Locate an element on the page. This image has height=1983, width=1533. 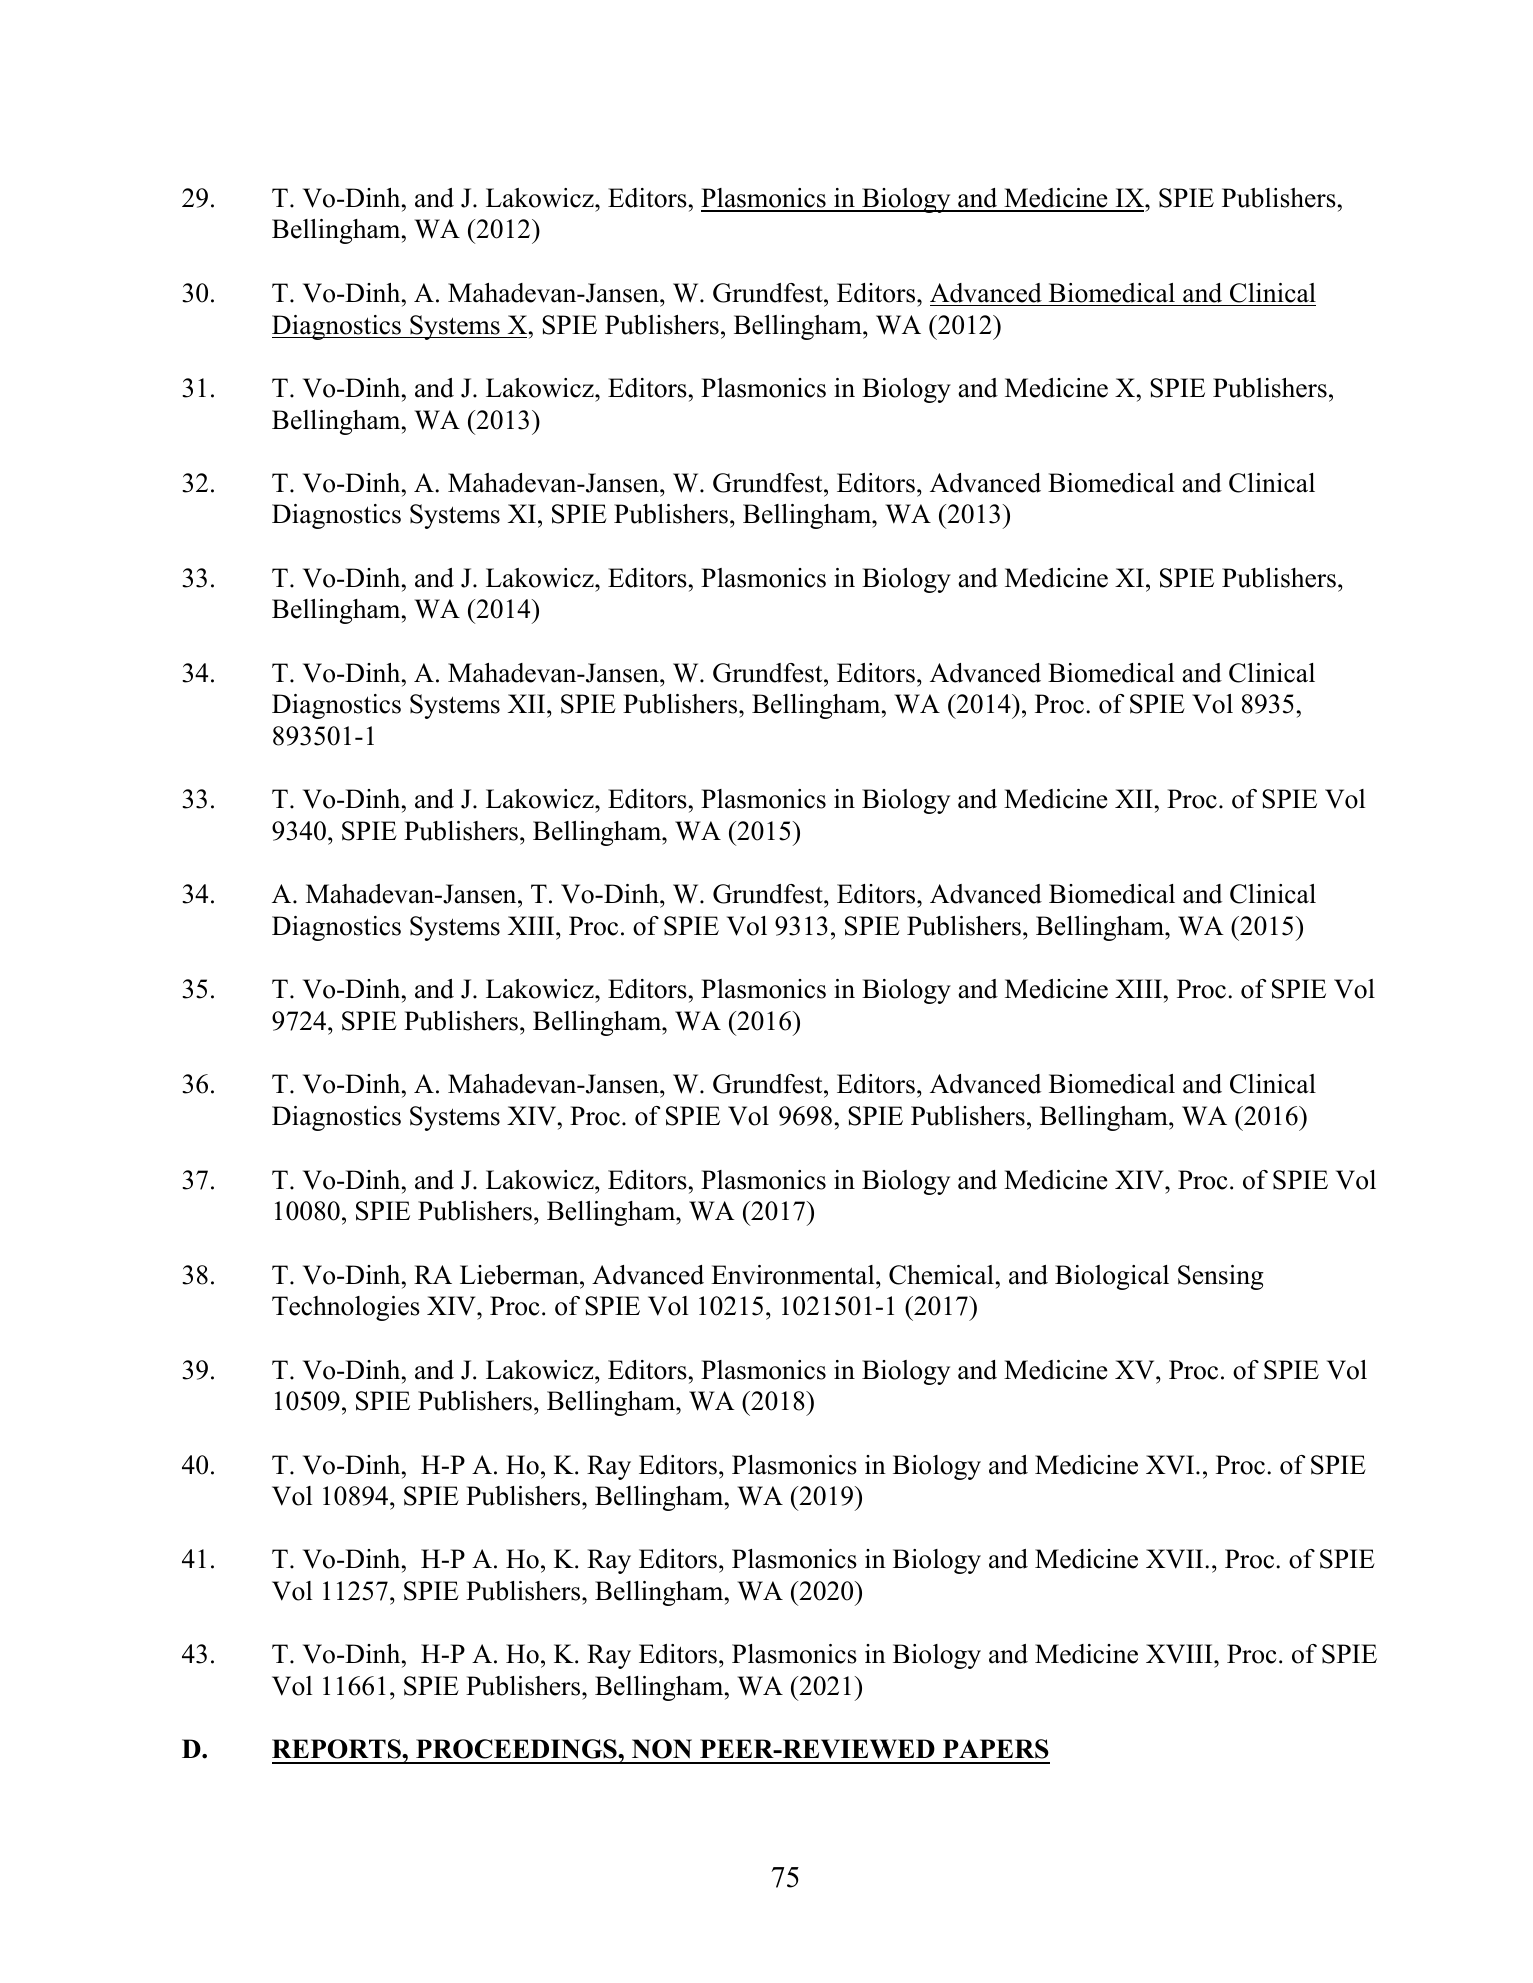
Environmental is located at coordinates (794, 1275).
